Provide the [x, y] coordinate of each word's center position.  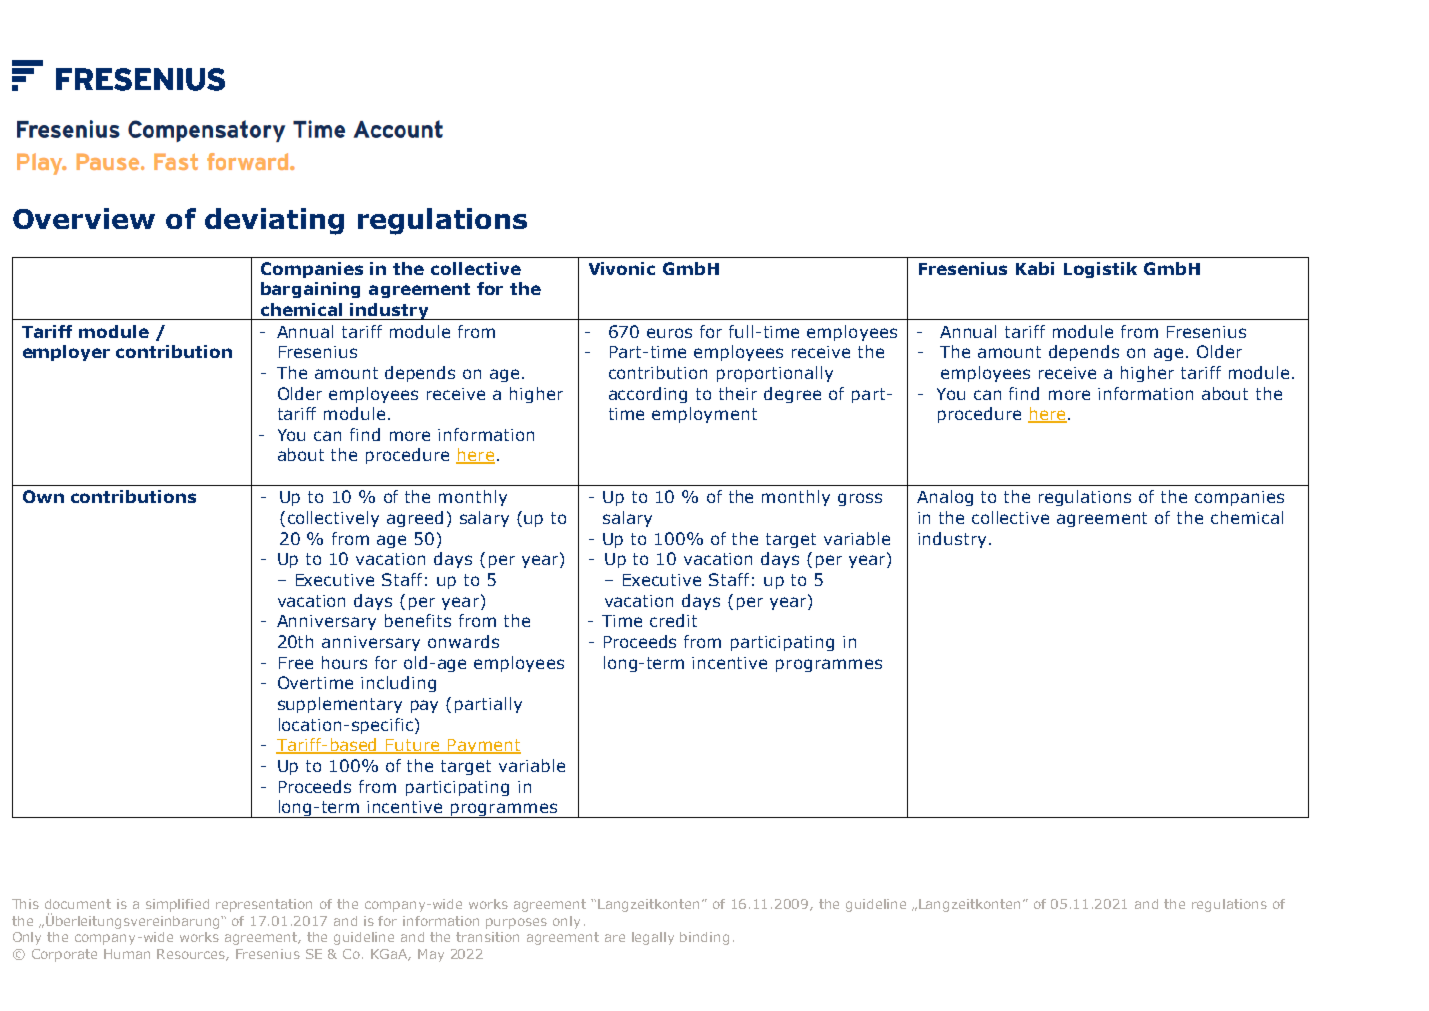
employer [66, 353]
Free [296, 663]
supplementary [340, 705]
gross [860, 499]
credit [673, 620]
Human [127, 954]
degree [792, 395]
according [648, 395]
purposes [516, 923]
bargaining [310, 290]
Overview [84, 218]
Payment [483, 746]
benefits [418, 620]
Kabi [1035, 268]
